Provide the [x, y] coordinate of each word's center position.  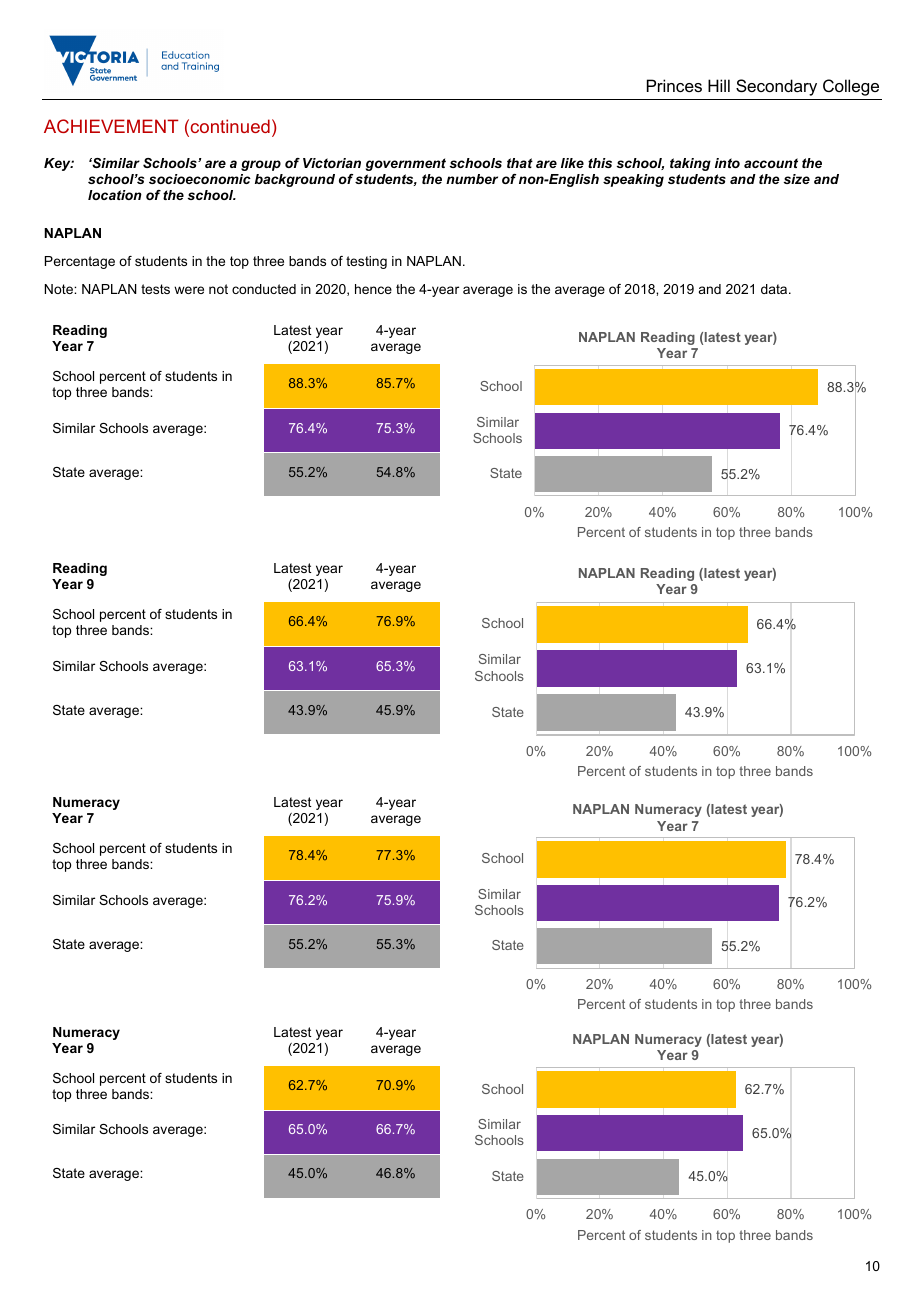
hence [373, 289]
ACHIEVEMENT [111, 126]
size [796, 179]
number [472, 179]
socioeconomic [200, 179]
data [775, 289]
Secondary [776, 87]
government [406, 164]
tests [155, 289]
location [115, 195]
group [261, 165]
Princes [674, 85]
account [771, 163]
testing [366, 262]
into [727, 163]
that [520, 163]
